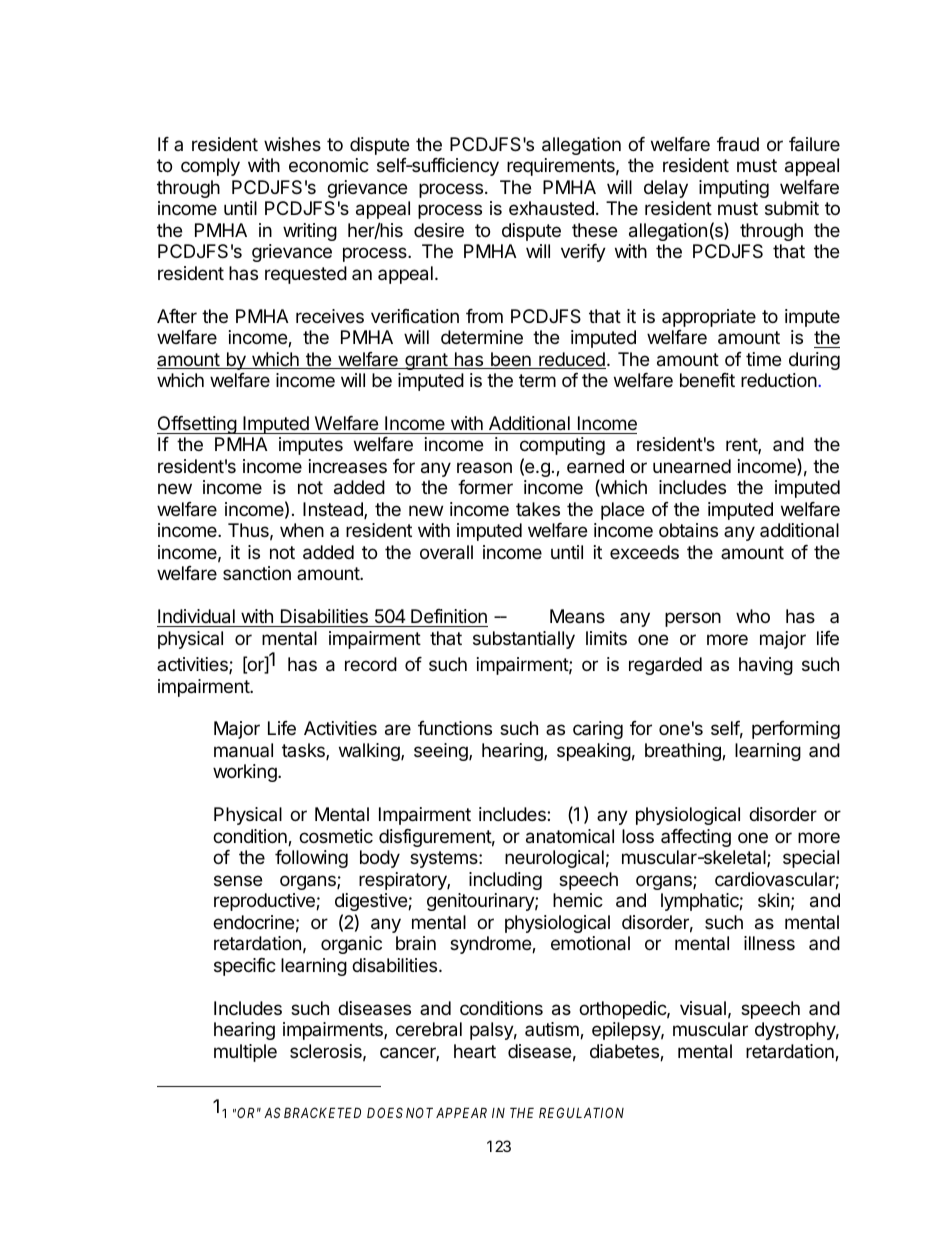 Image resolution: width=952 pixels, height=1233 pixels. I want to click on heart, so click(475, 1051).
